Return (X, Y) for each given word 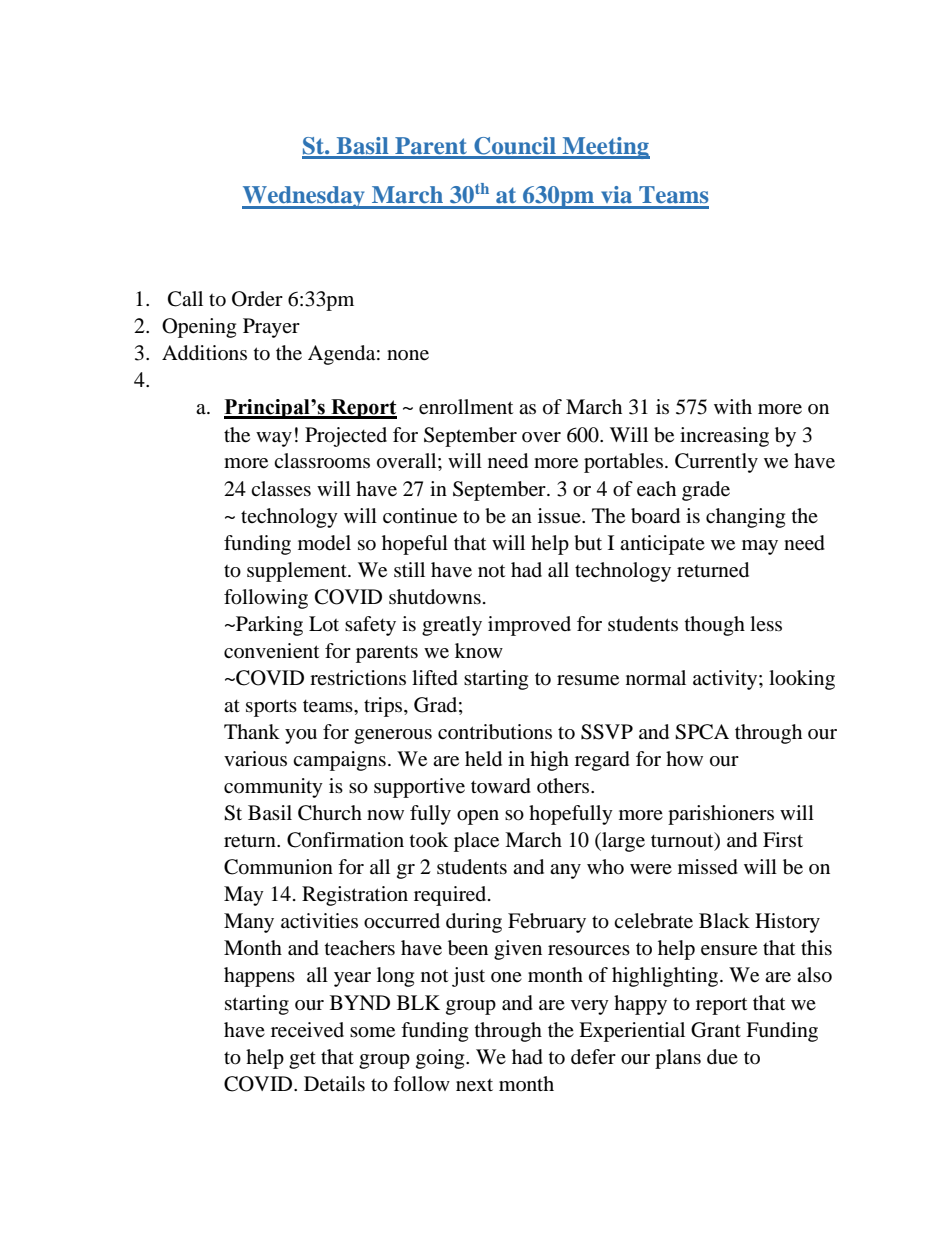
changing (745, 518)
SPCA (702, 732)
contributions (495, 732)
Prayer (271, 328)
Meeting (605, 148)
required (451, 896)
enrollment (466, 407)
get (302, 1060)
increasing (724, 437)
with (733, 406)
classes (281, 488)
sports (271, 708)
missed (708, 867)
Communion (278, 867)
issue (560, 516)
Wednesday (304, 197)
